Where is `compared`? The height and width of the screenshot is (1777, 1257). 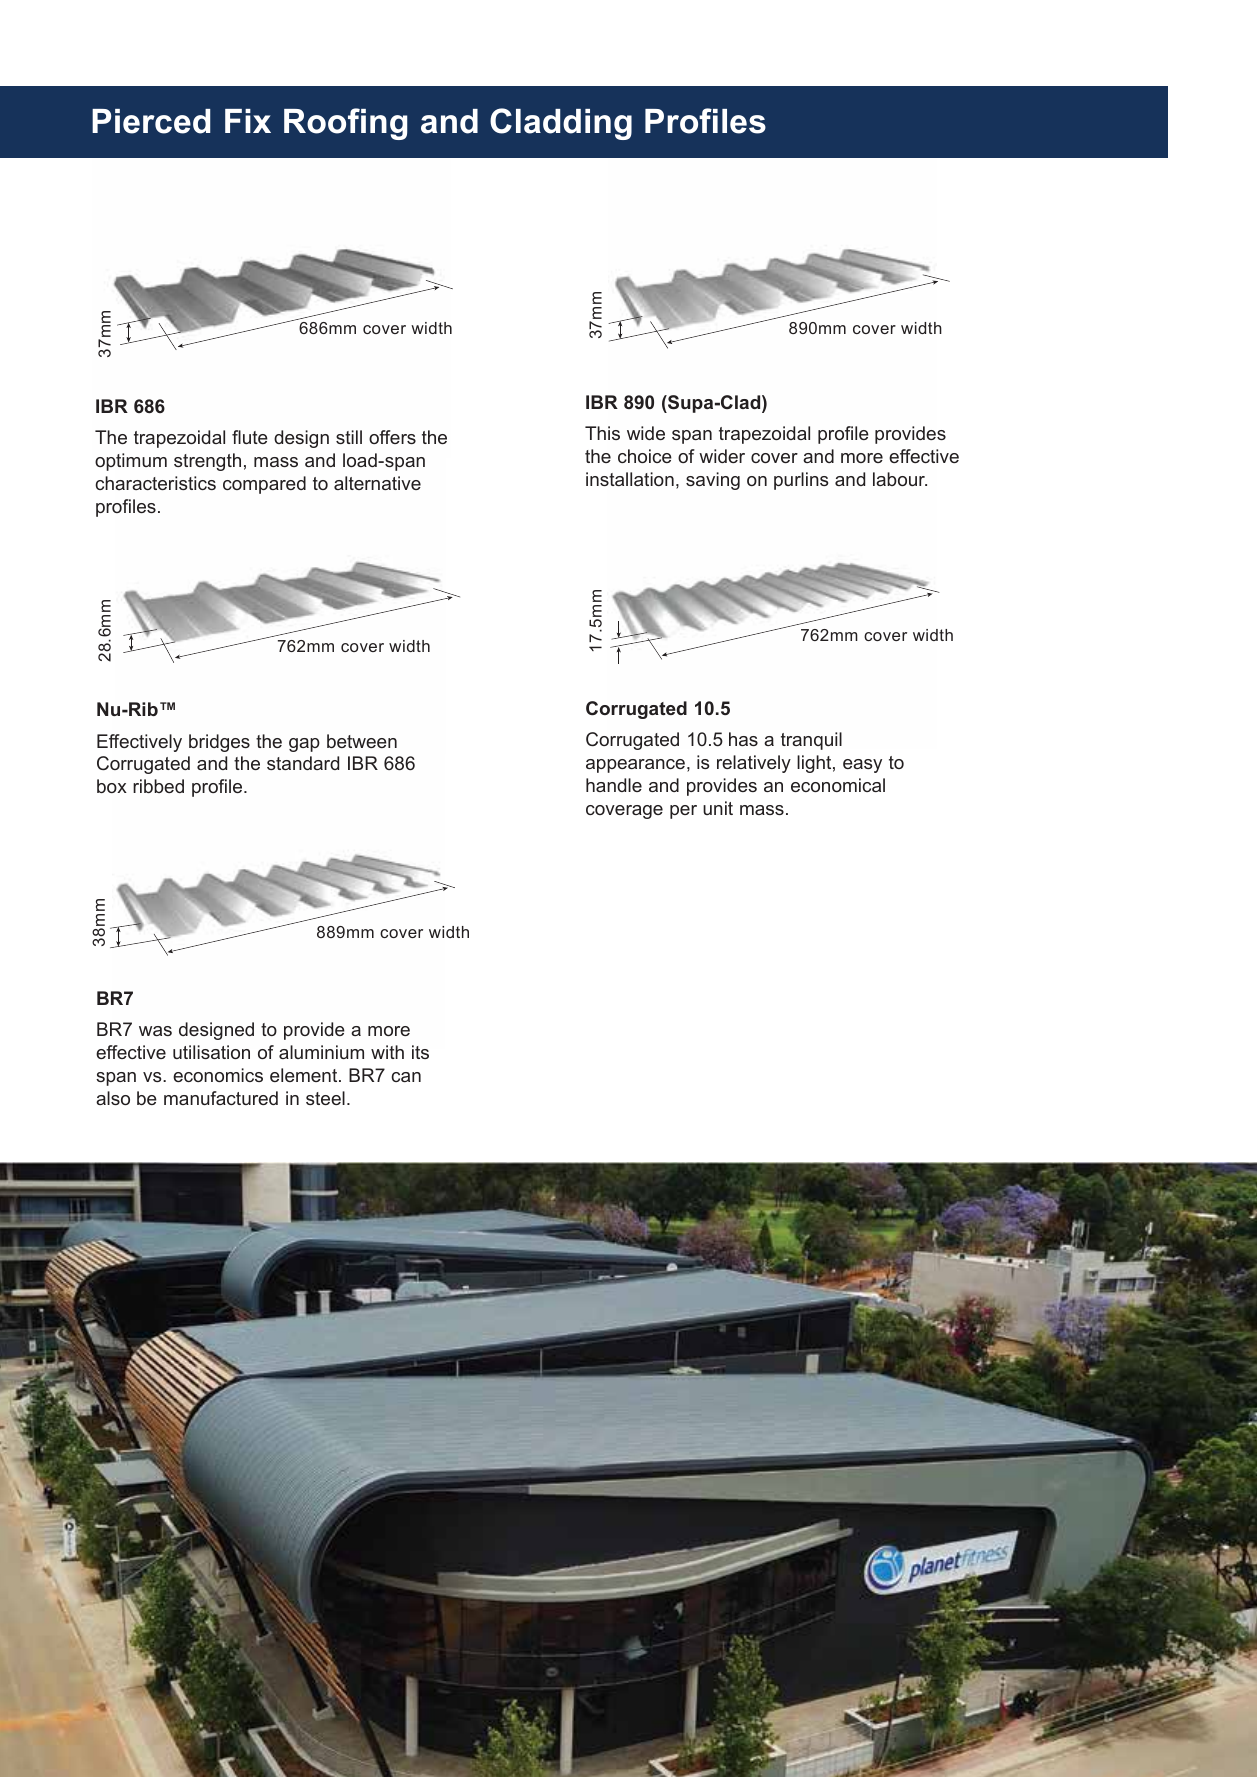
compared is located at coordinates (264, 485).
